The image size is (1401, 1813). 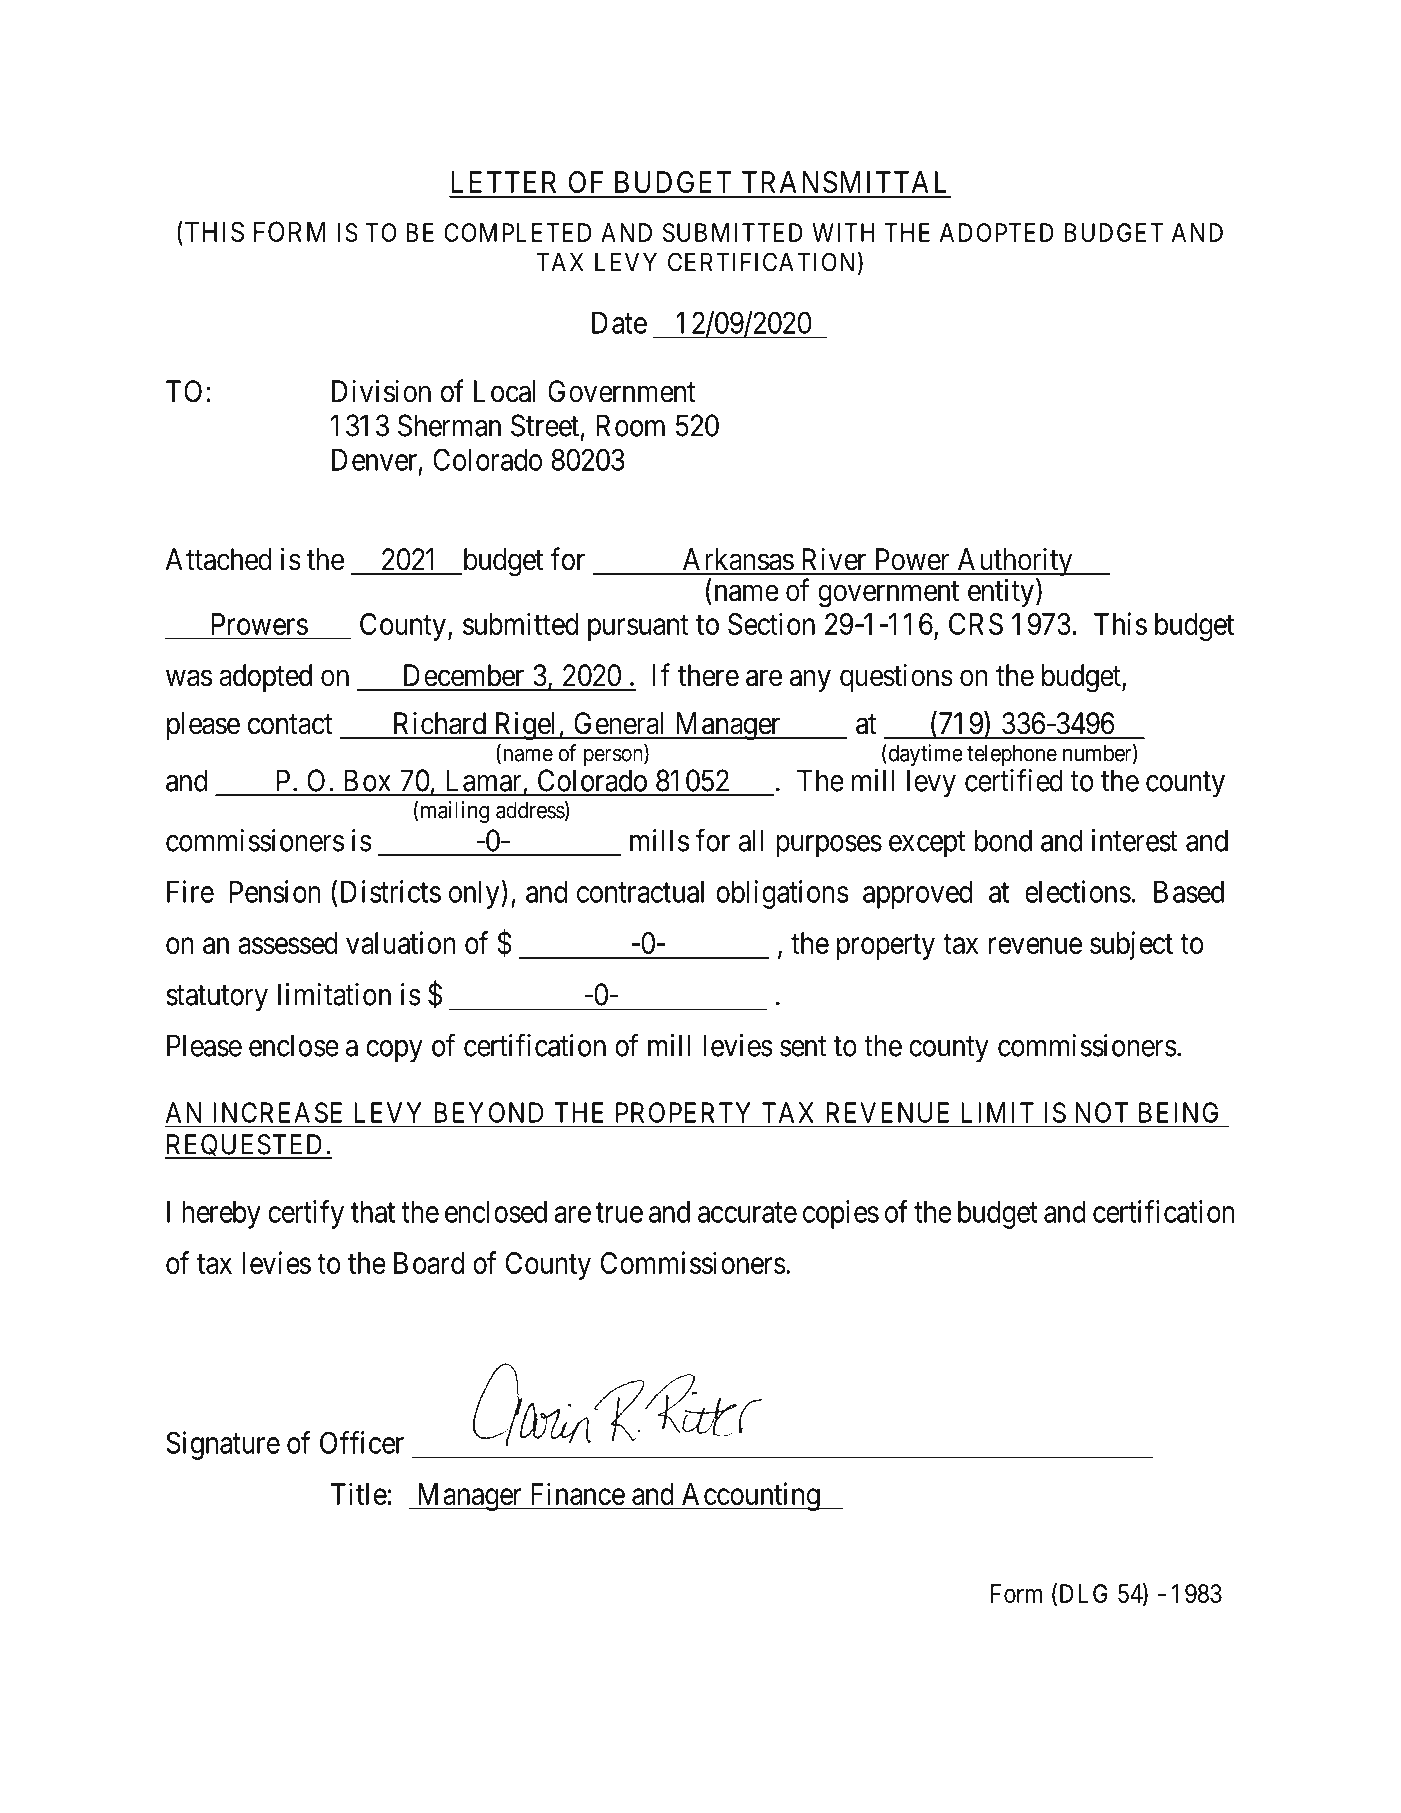 I want to click on copies, so click(x=841, y=1214).
